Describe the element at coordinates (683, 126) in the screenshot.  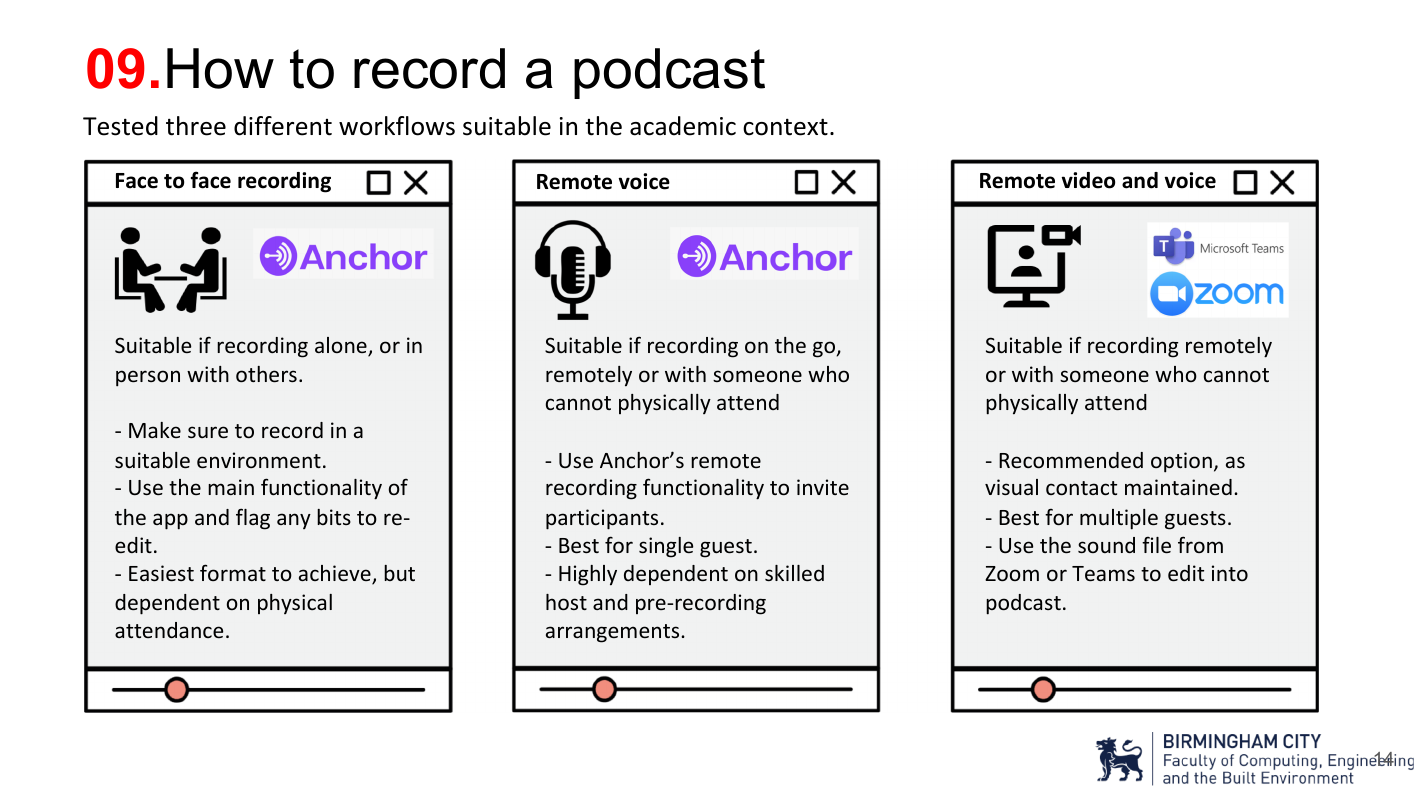
I see `academic` at that location.
